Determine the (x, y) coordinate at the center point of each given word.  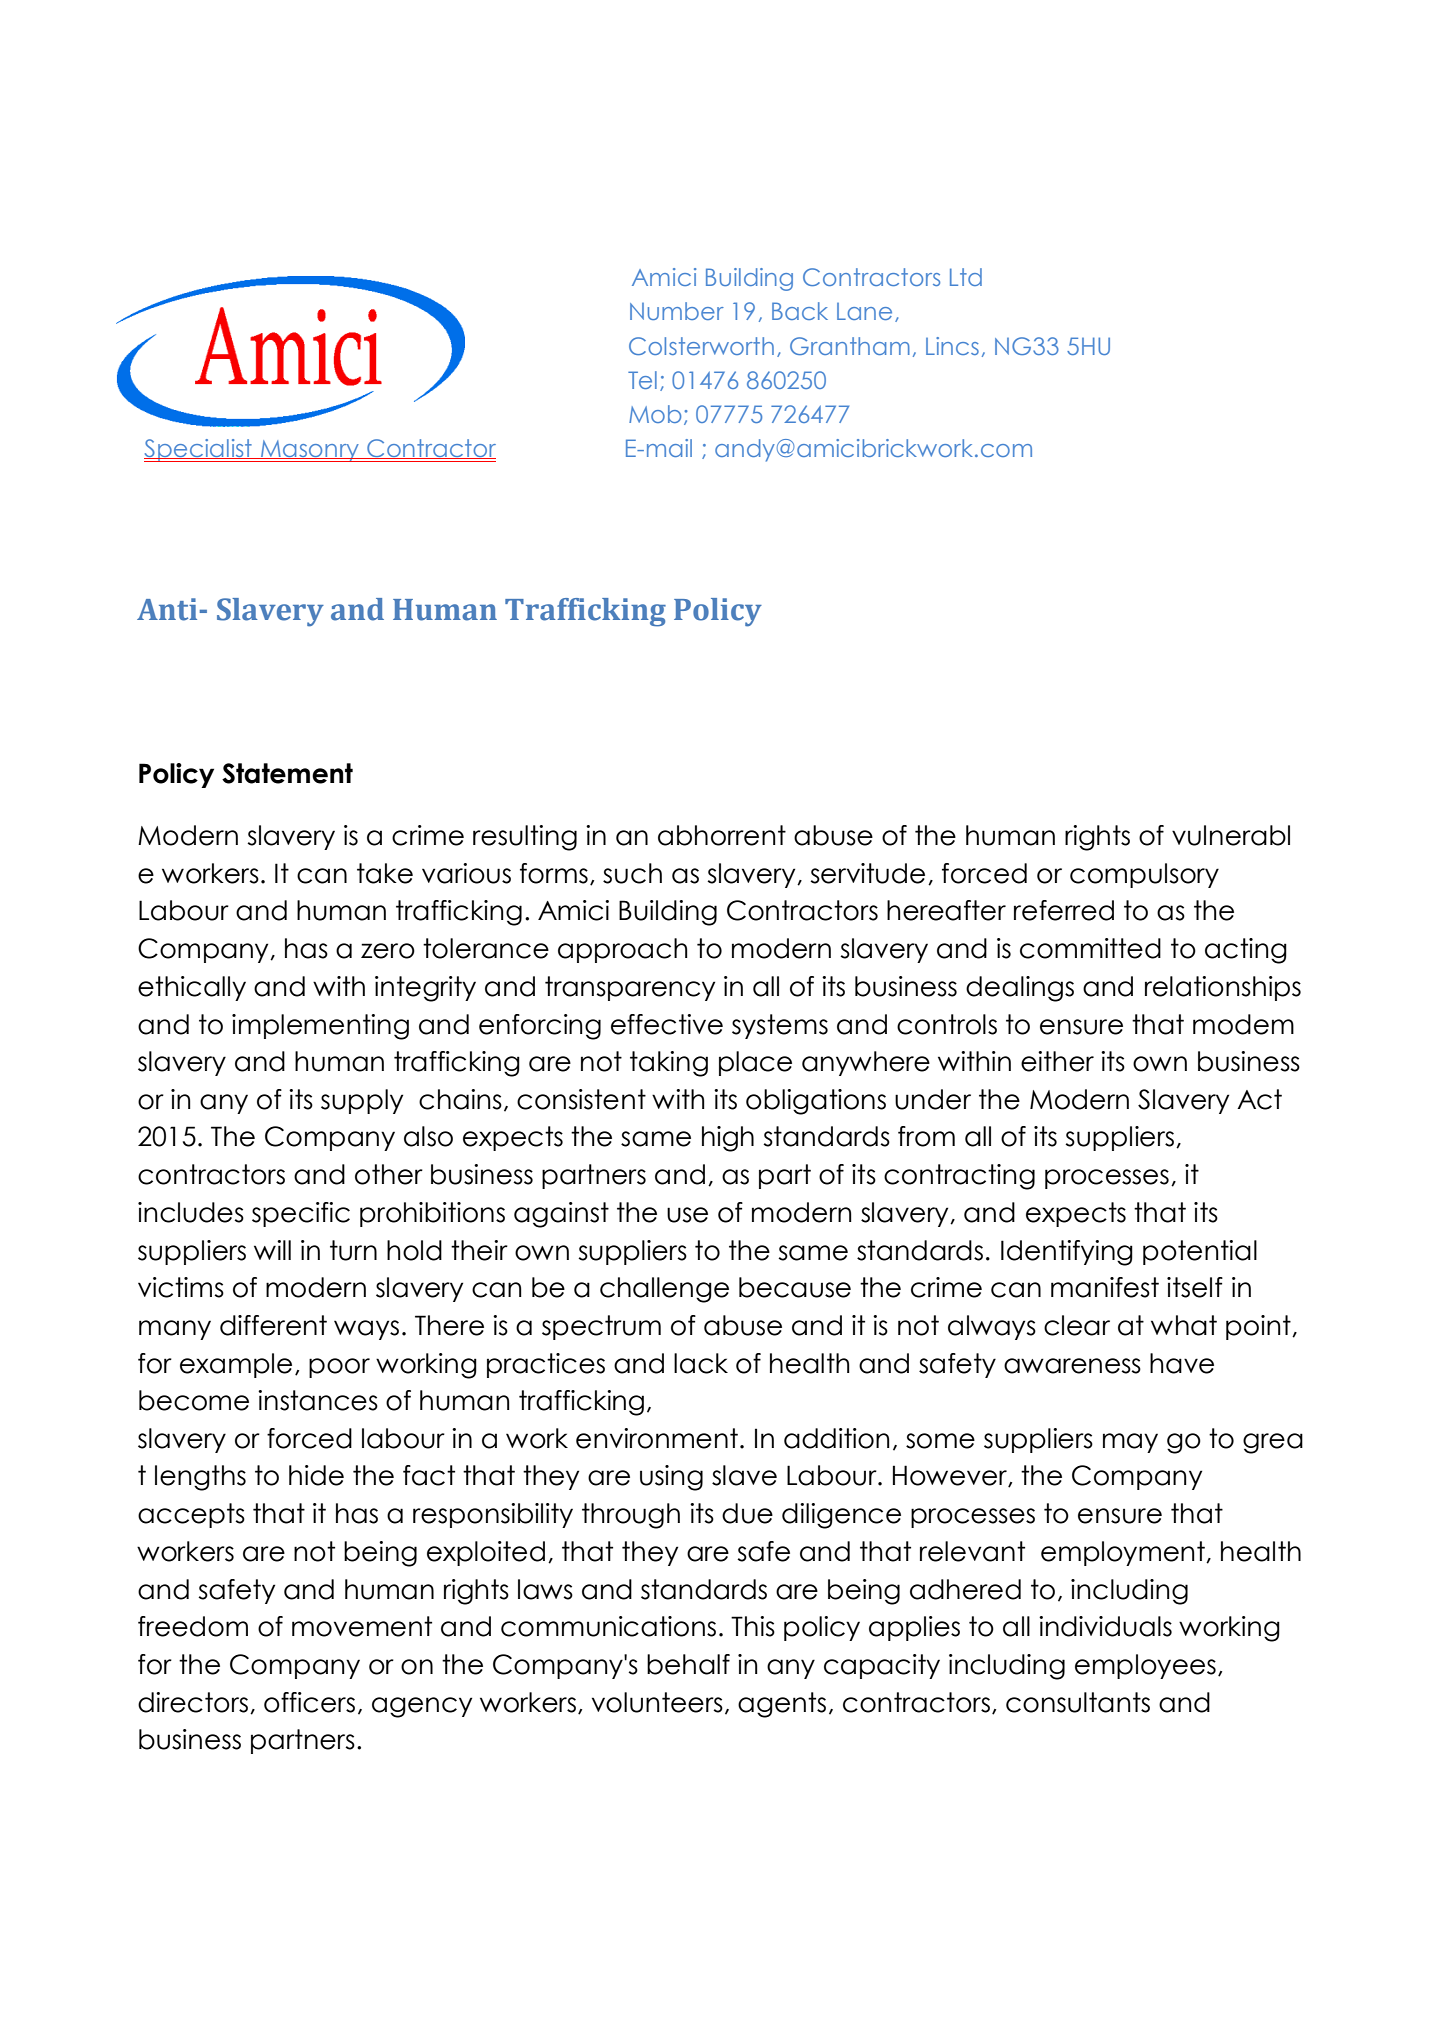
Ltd (966, 277)
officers (309, 1702)
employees (1145, 1666)
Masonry (310, 451)
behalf (688, 1664)
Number (677, 311)
